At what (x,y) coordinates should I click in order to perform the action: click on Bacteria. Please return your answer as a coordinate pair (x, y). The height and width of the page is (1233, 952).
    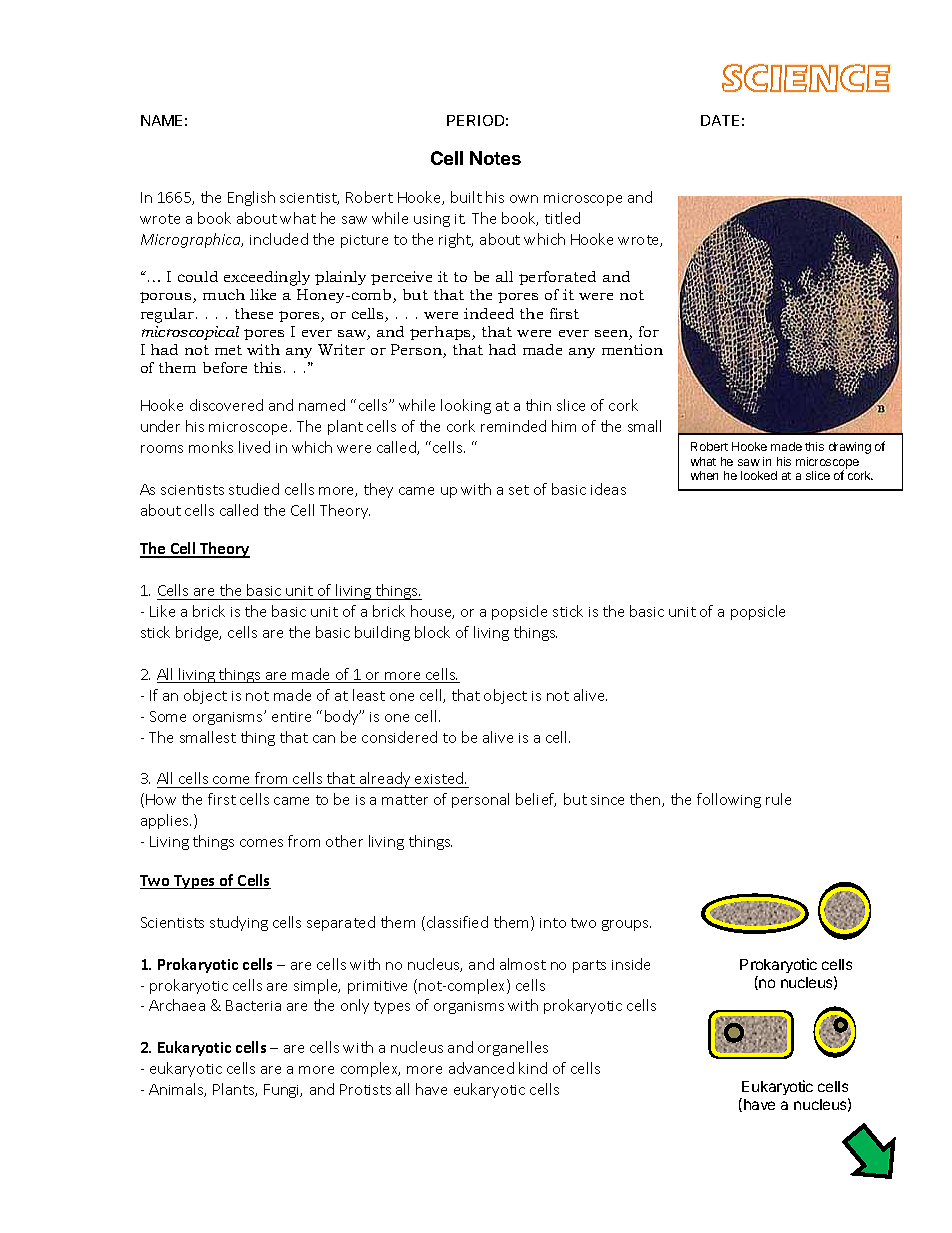
    Looking at the image, I should click on (253, 1005).
